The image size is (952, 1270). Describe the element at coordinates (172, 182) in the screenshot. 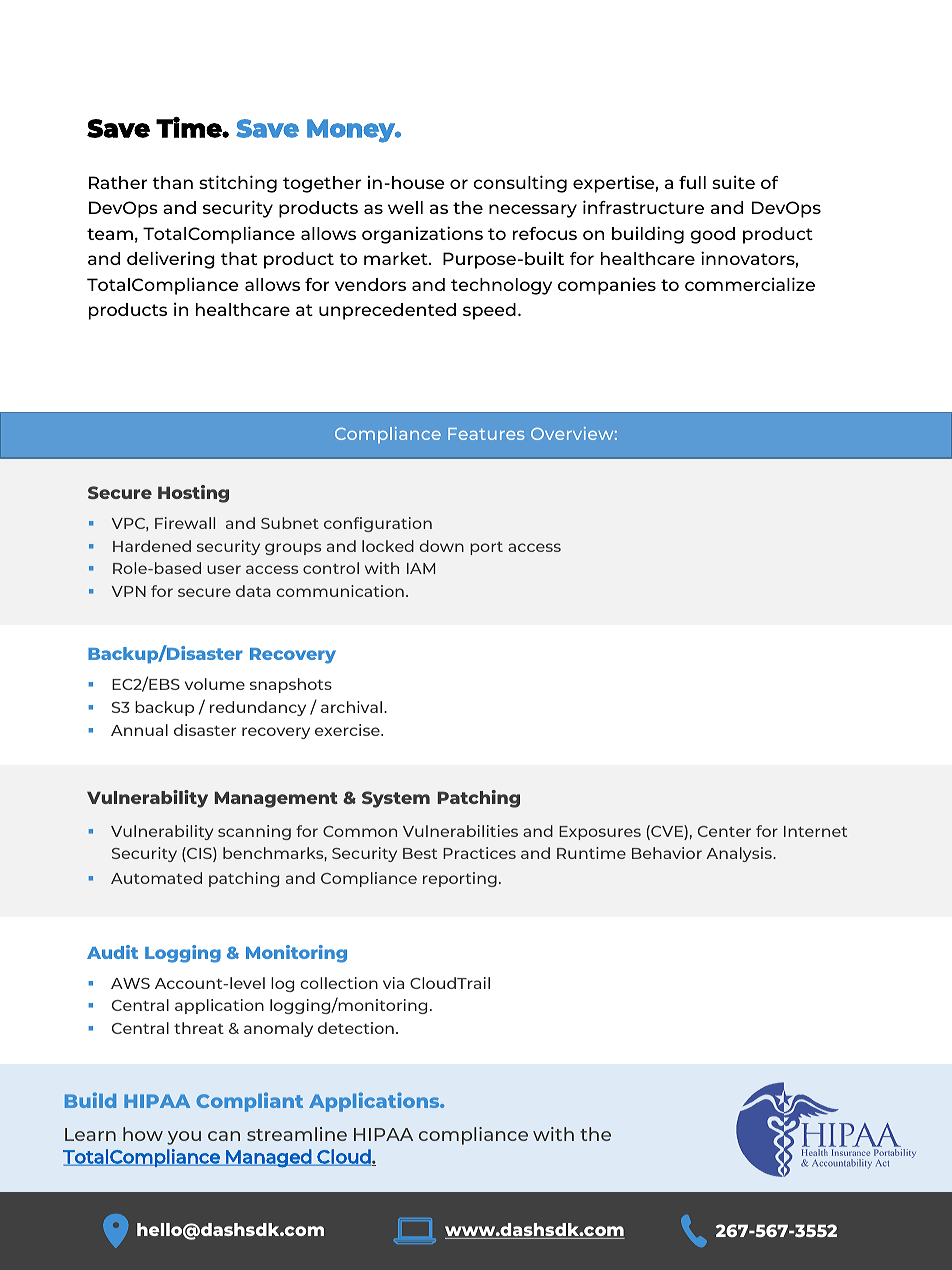

I see `than` at that location.
